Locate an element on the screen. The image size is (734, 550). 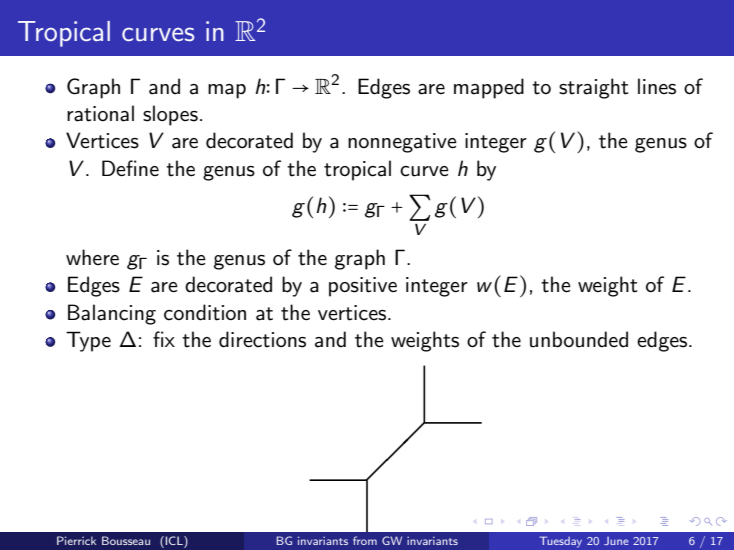
slopes is located at coordinates (170, 115).
